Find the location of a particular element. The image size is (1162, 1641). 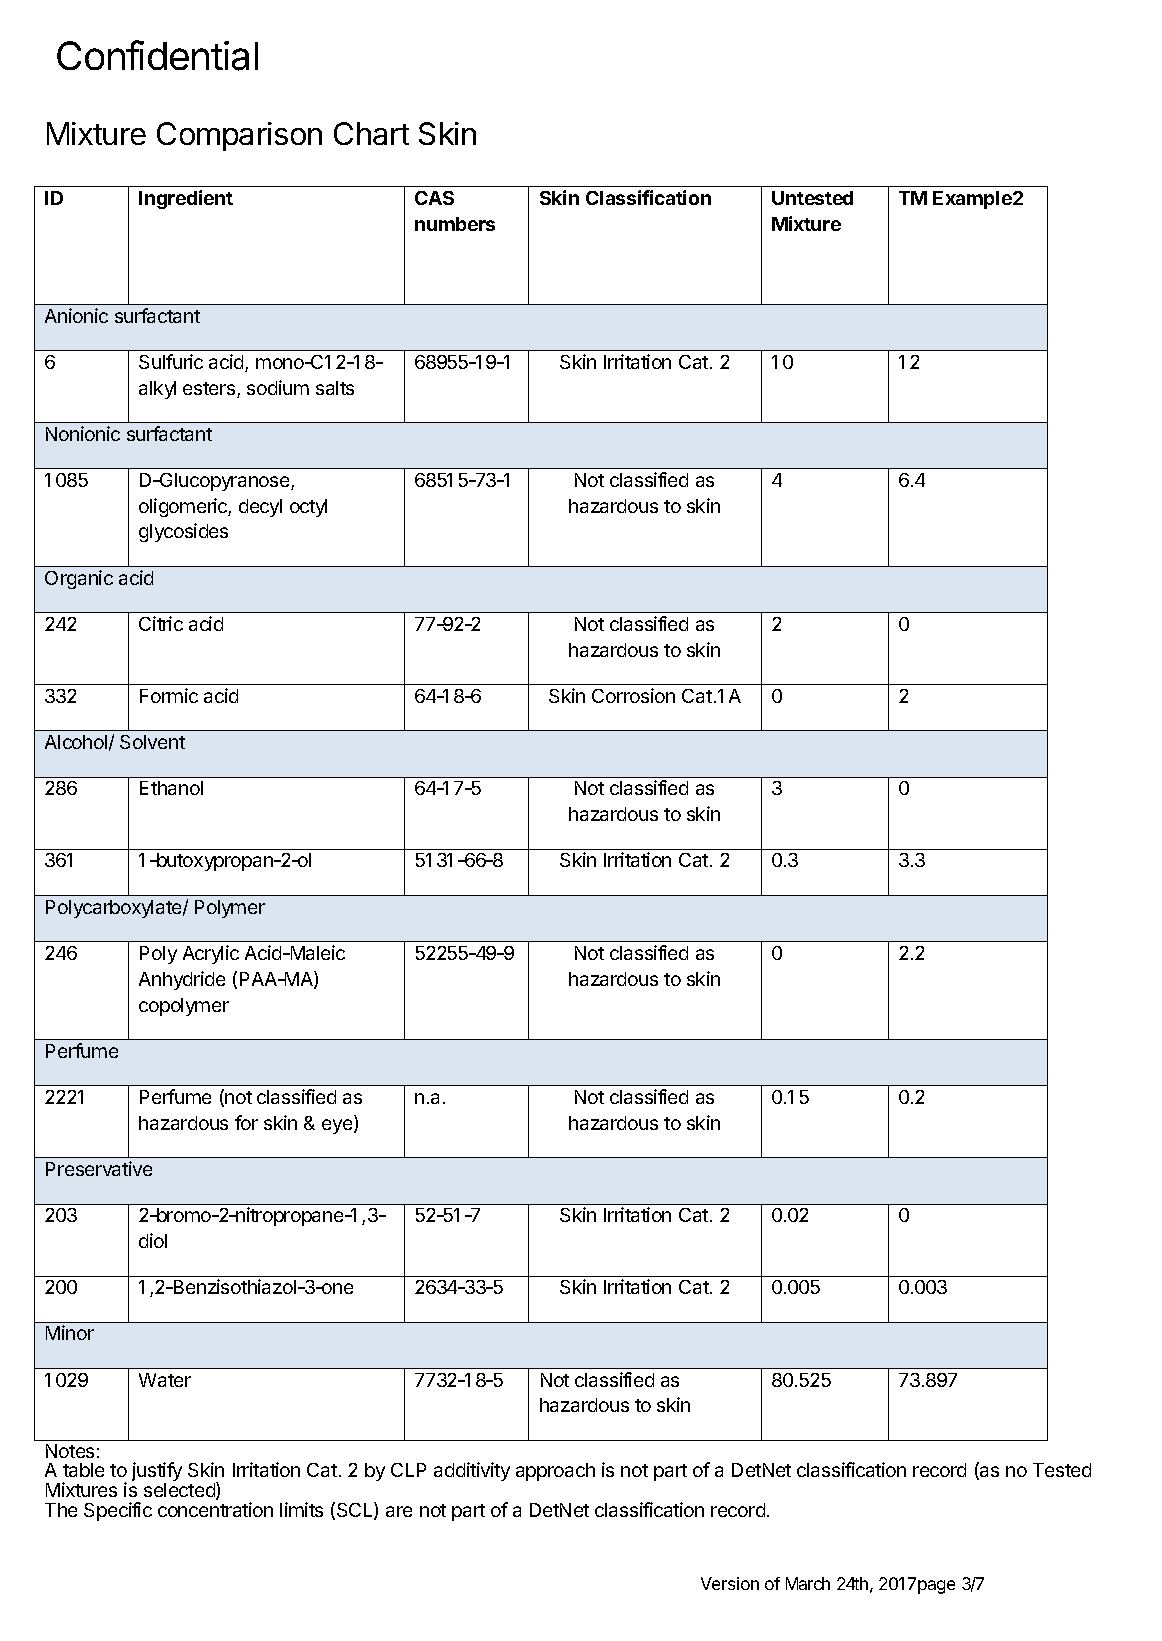

are is located at coordinates (399, 1511).
